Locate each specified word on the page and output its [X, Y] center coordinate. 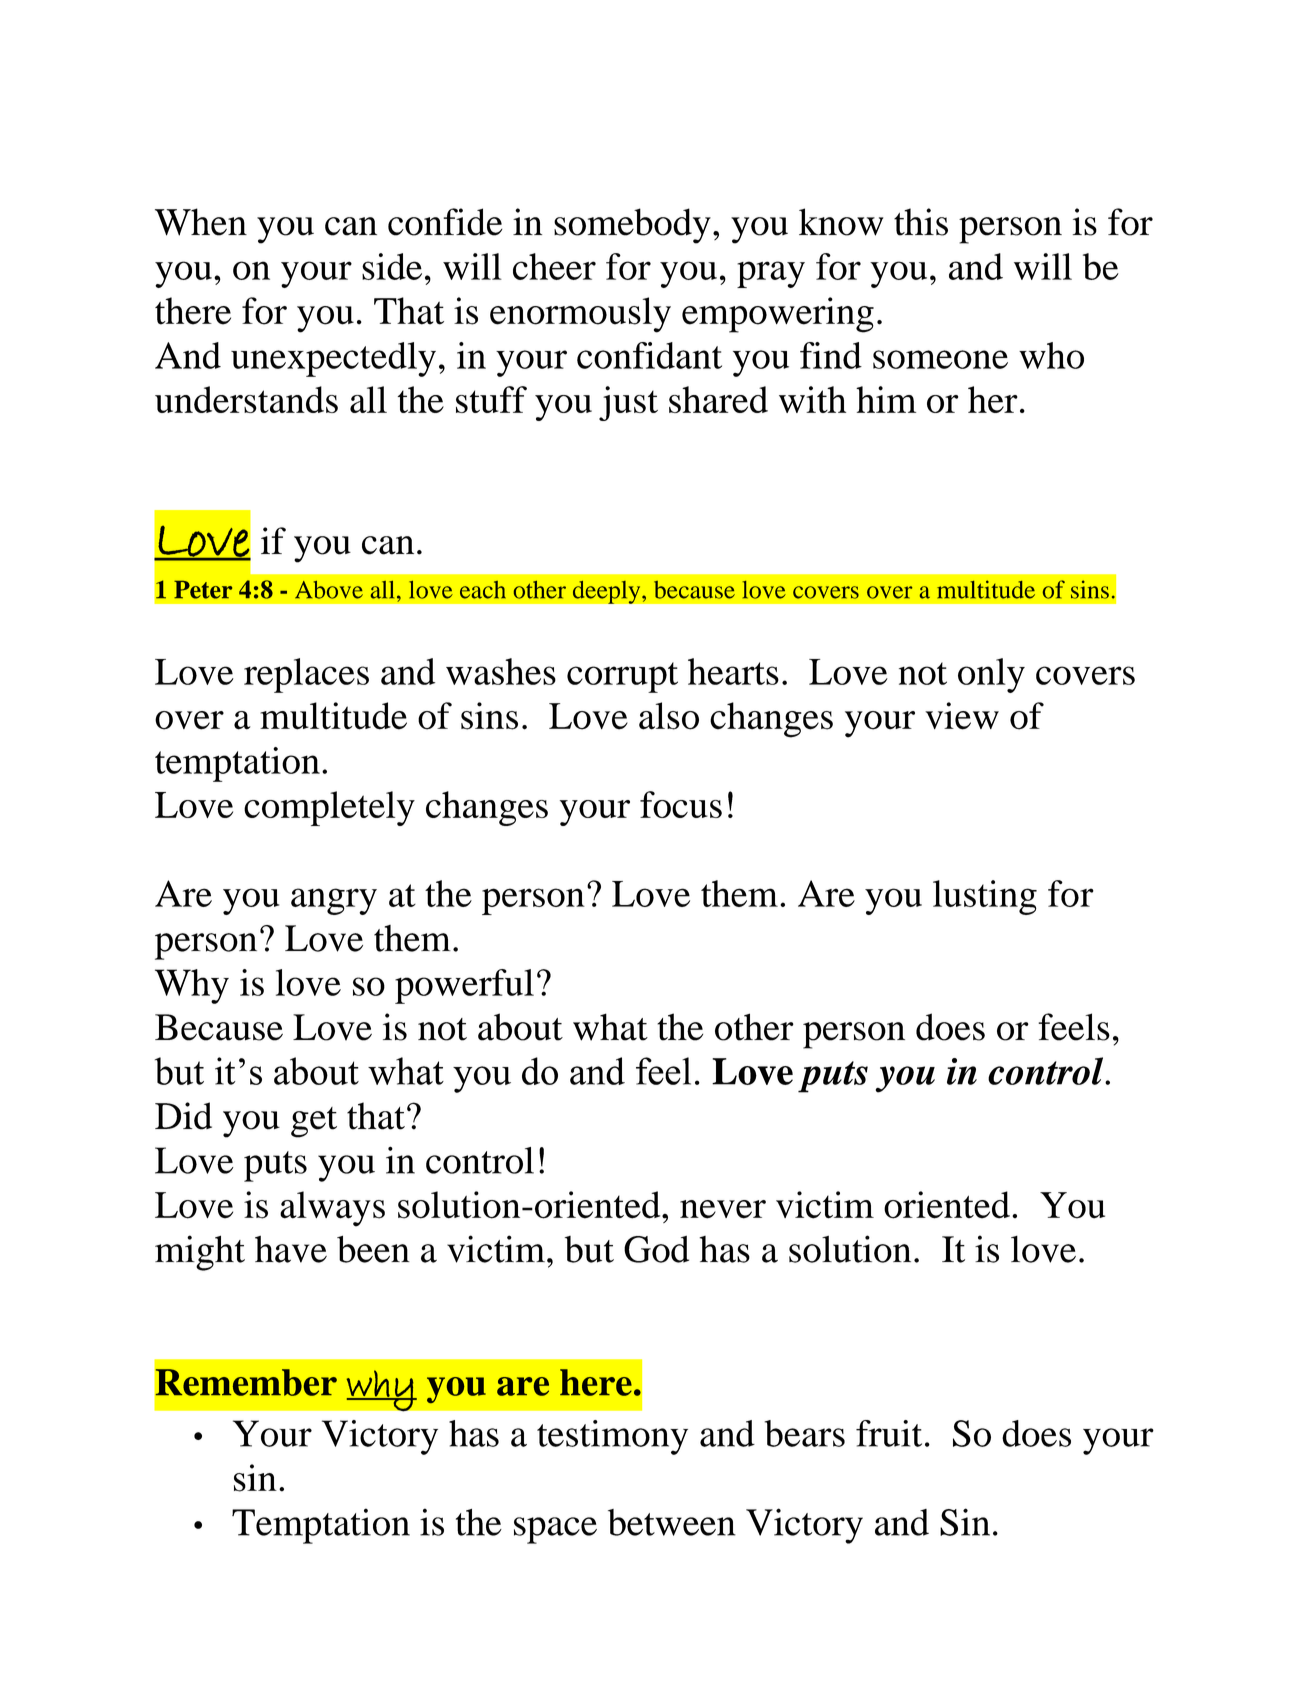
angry [334, 901]
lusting [985, 897]
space [555, 1530]
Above [329, 590]
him [886, 399]
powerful [464, 986]
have [291, 1249]
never [723, 1209]
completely [329, 808]
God [656, 1249]
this [921, 222]
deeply [607, 592]
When [201, 222]
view [962, 716]
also [669, 716]
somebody [632, 226]
